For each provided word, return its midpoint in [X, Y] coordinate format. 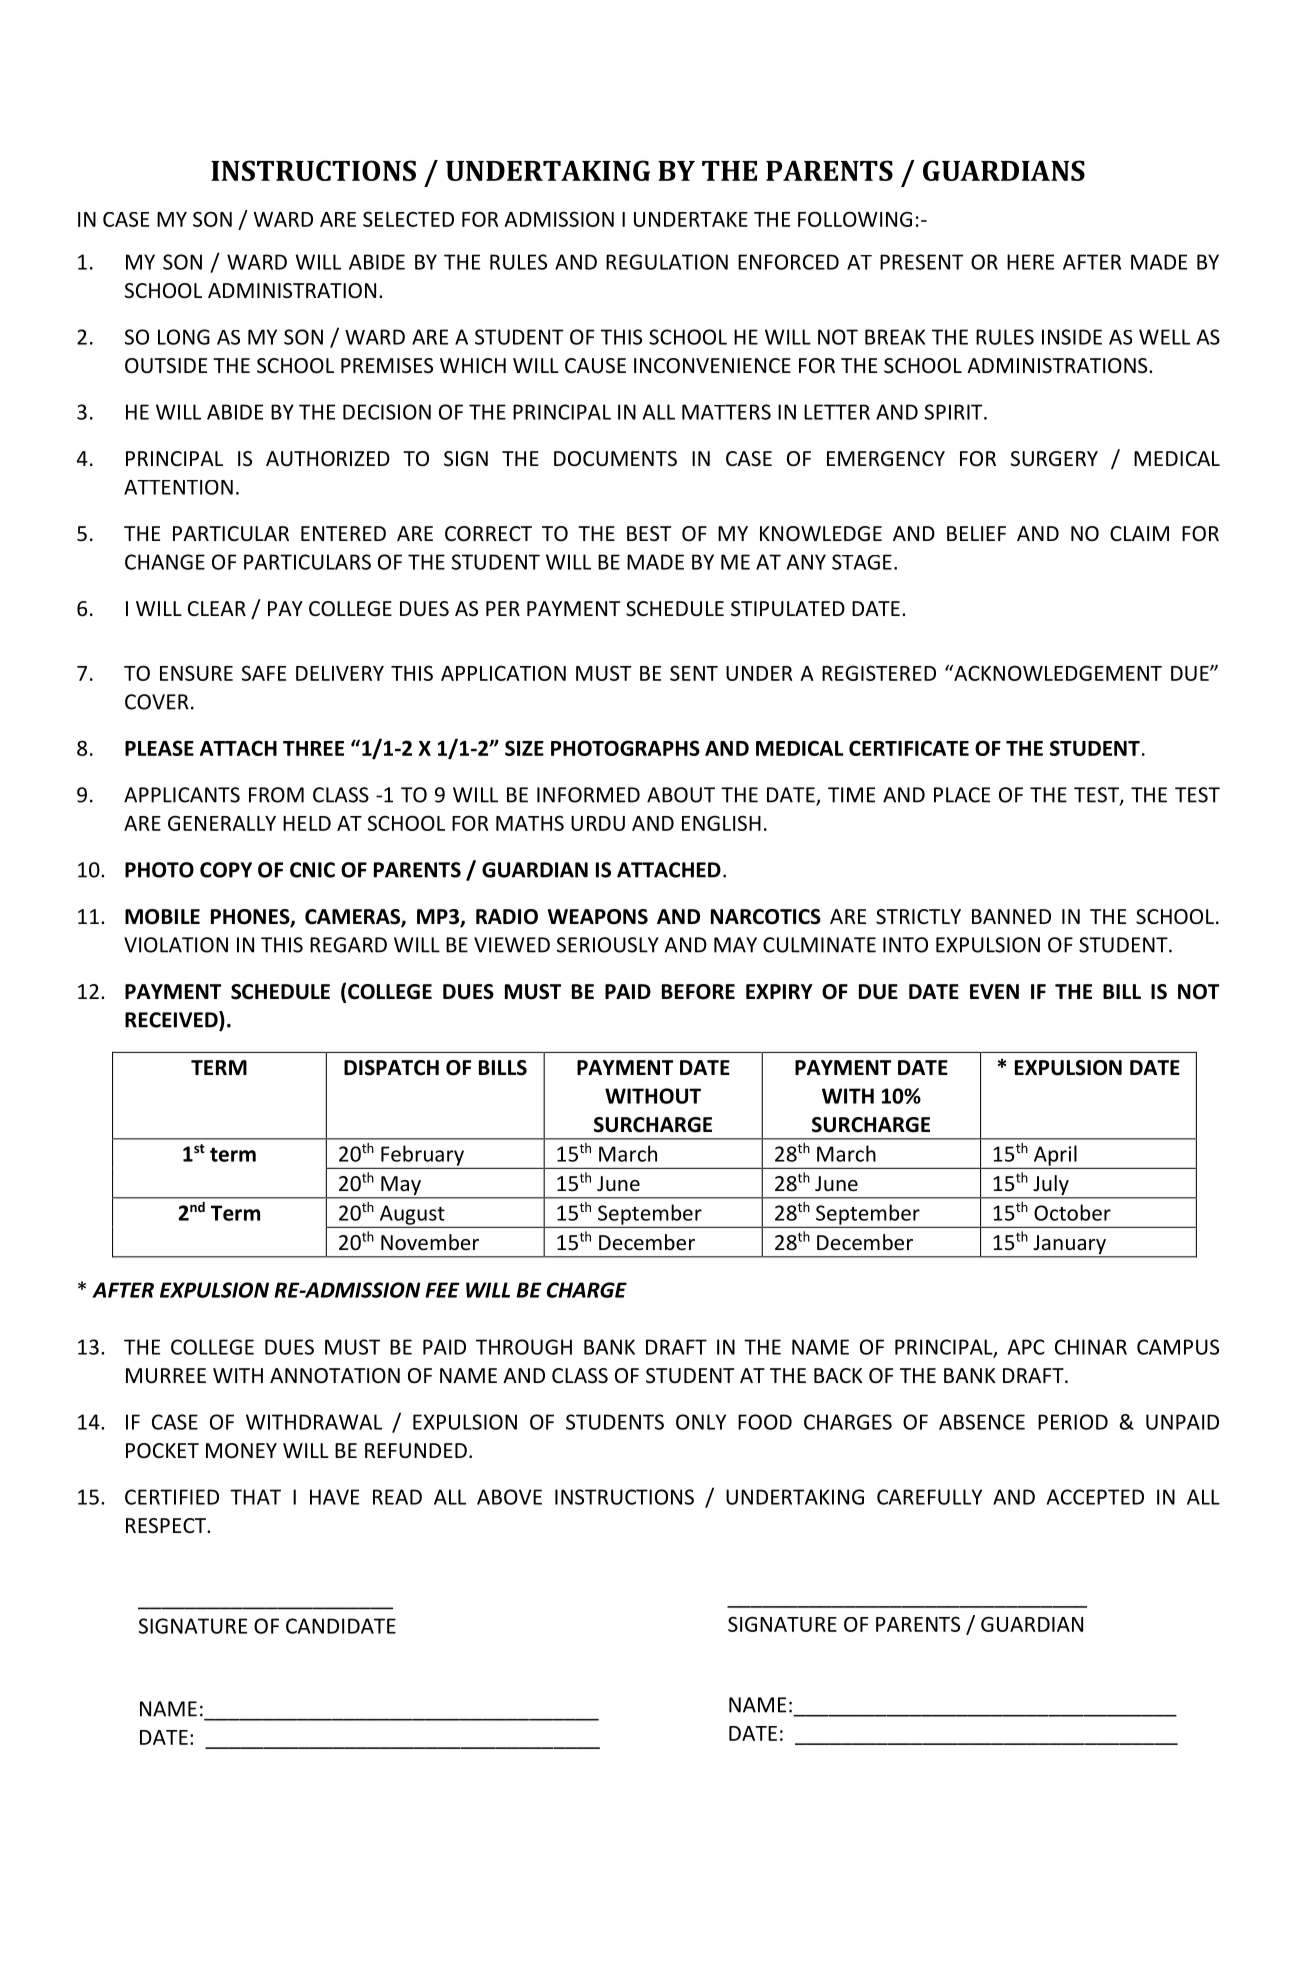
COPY [226, 870]
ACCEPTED [1095, 1497]
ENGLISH [721, 823]
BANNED [1011, 916]
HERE [1030, 262]
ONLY [701, 1422]
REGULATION [667, 262]
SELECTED [408, 219]
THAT [255, 1497]
